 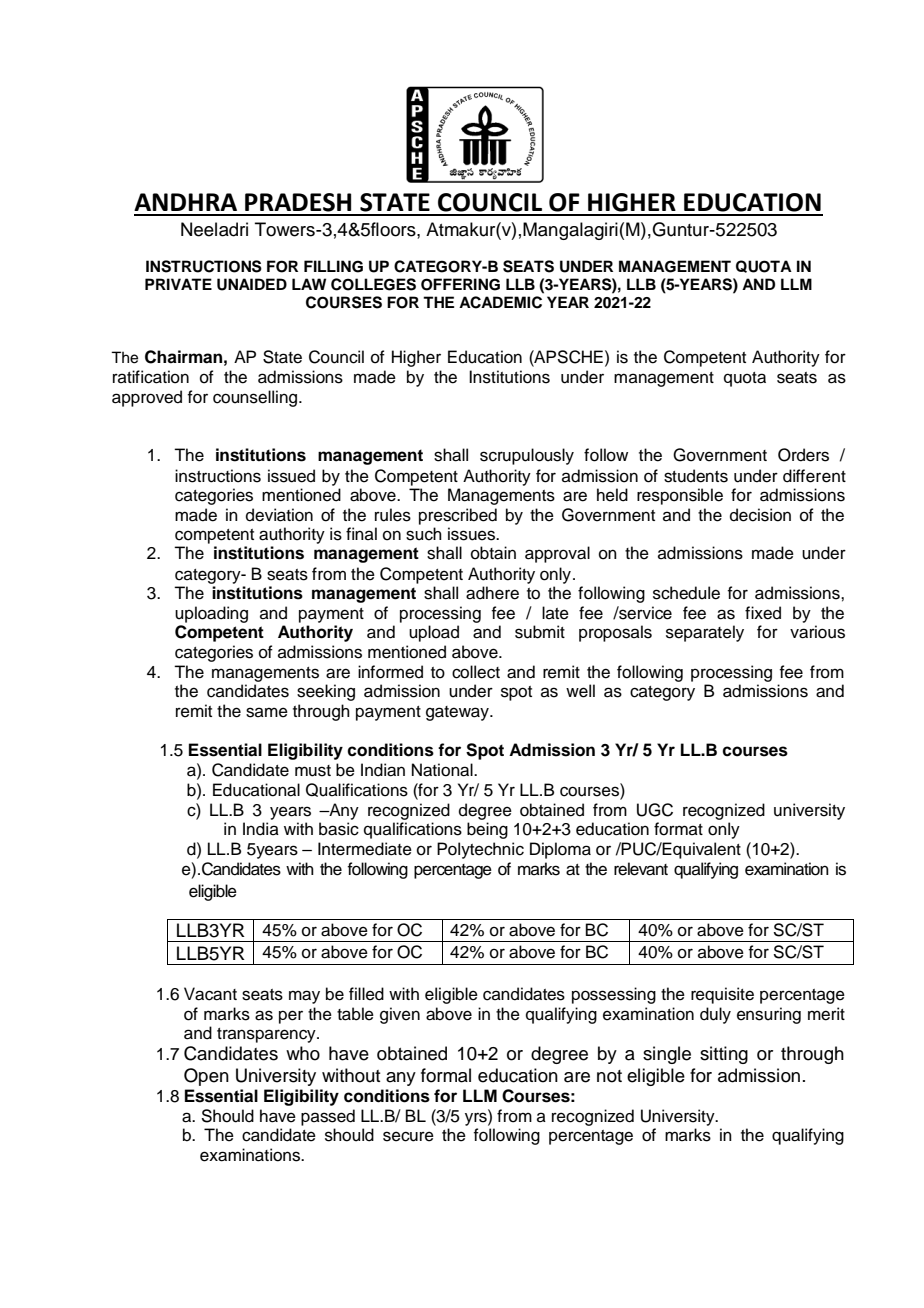 I want to click on Vacant, so click(x=210, y=994).
